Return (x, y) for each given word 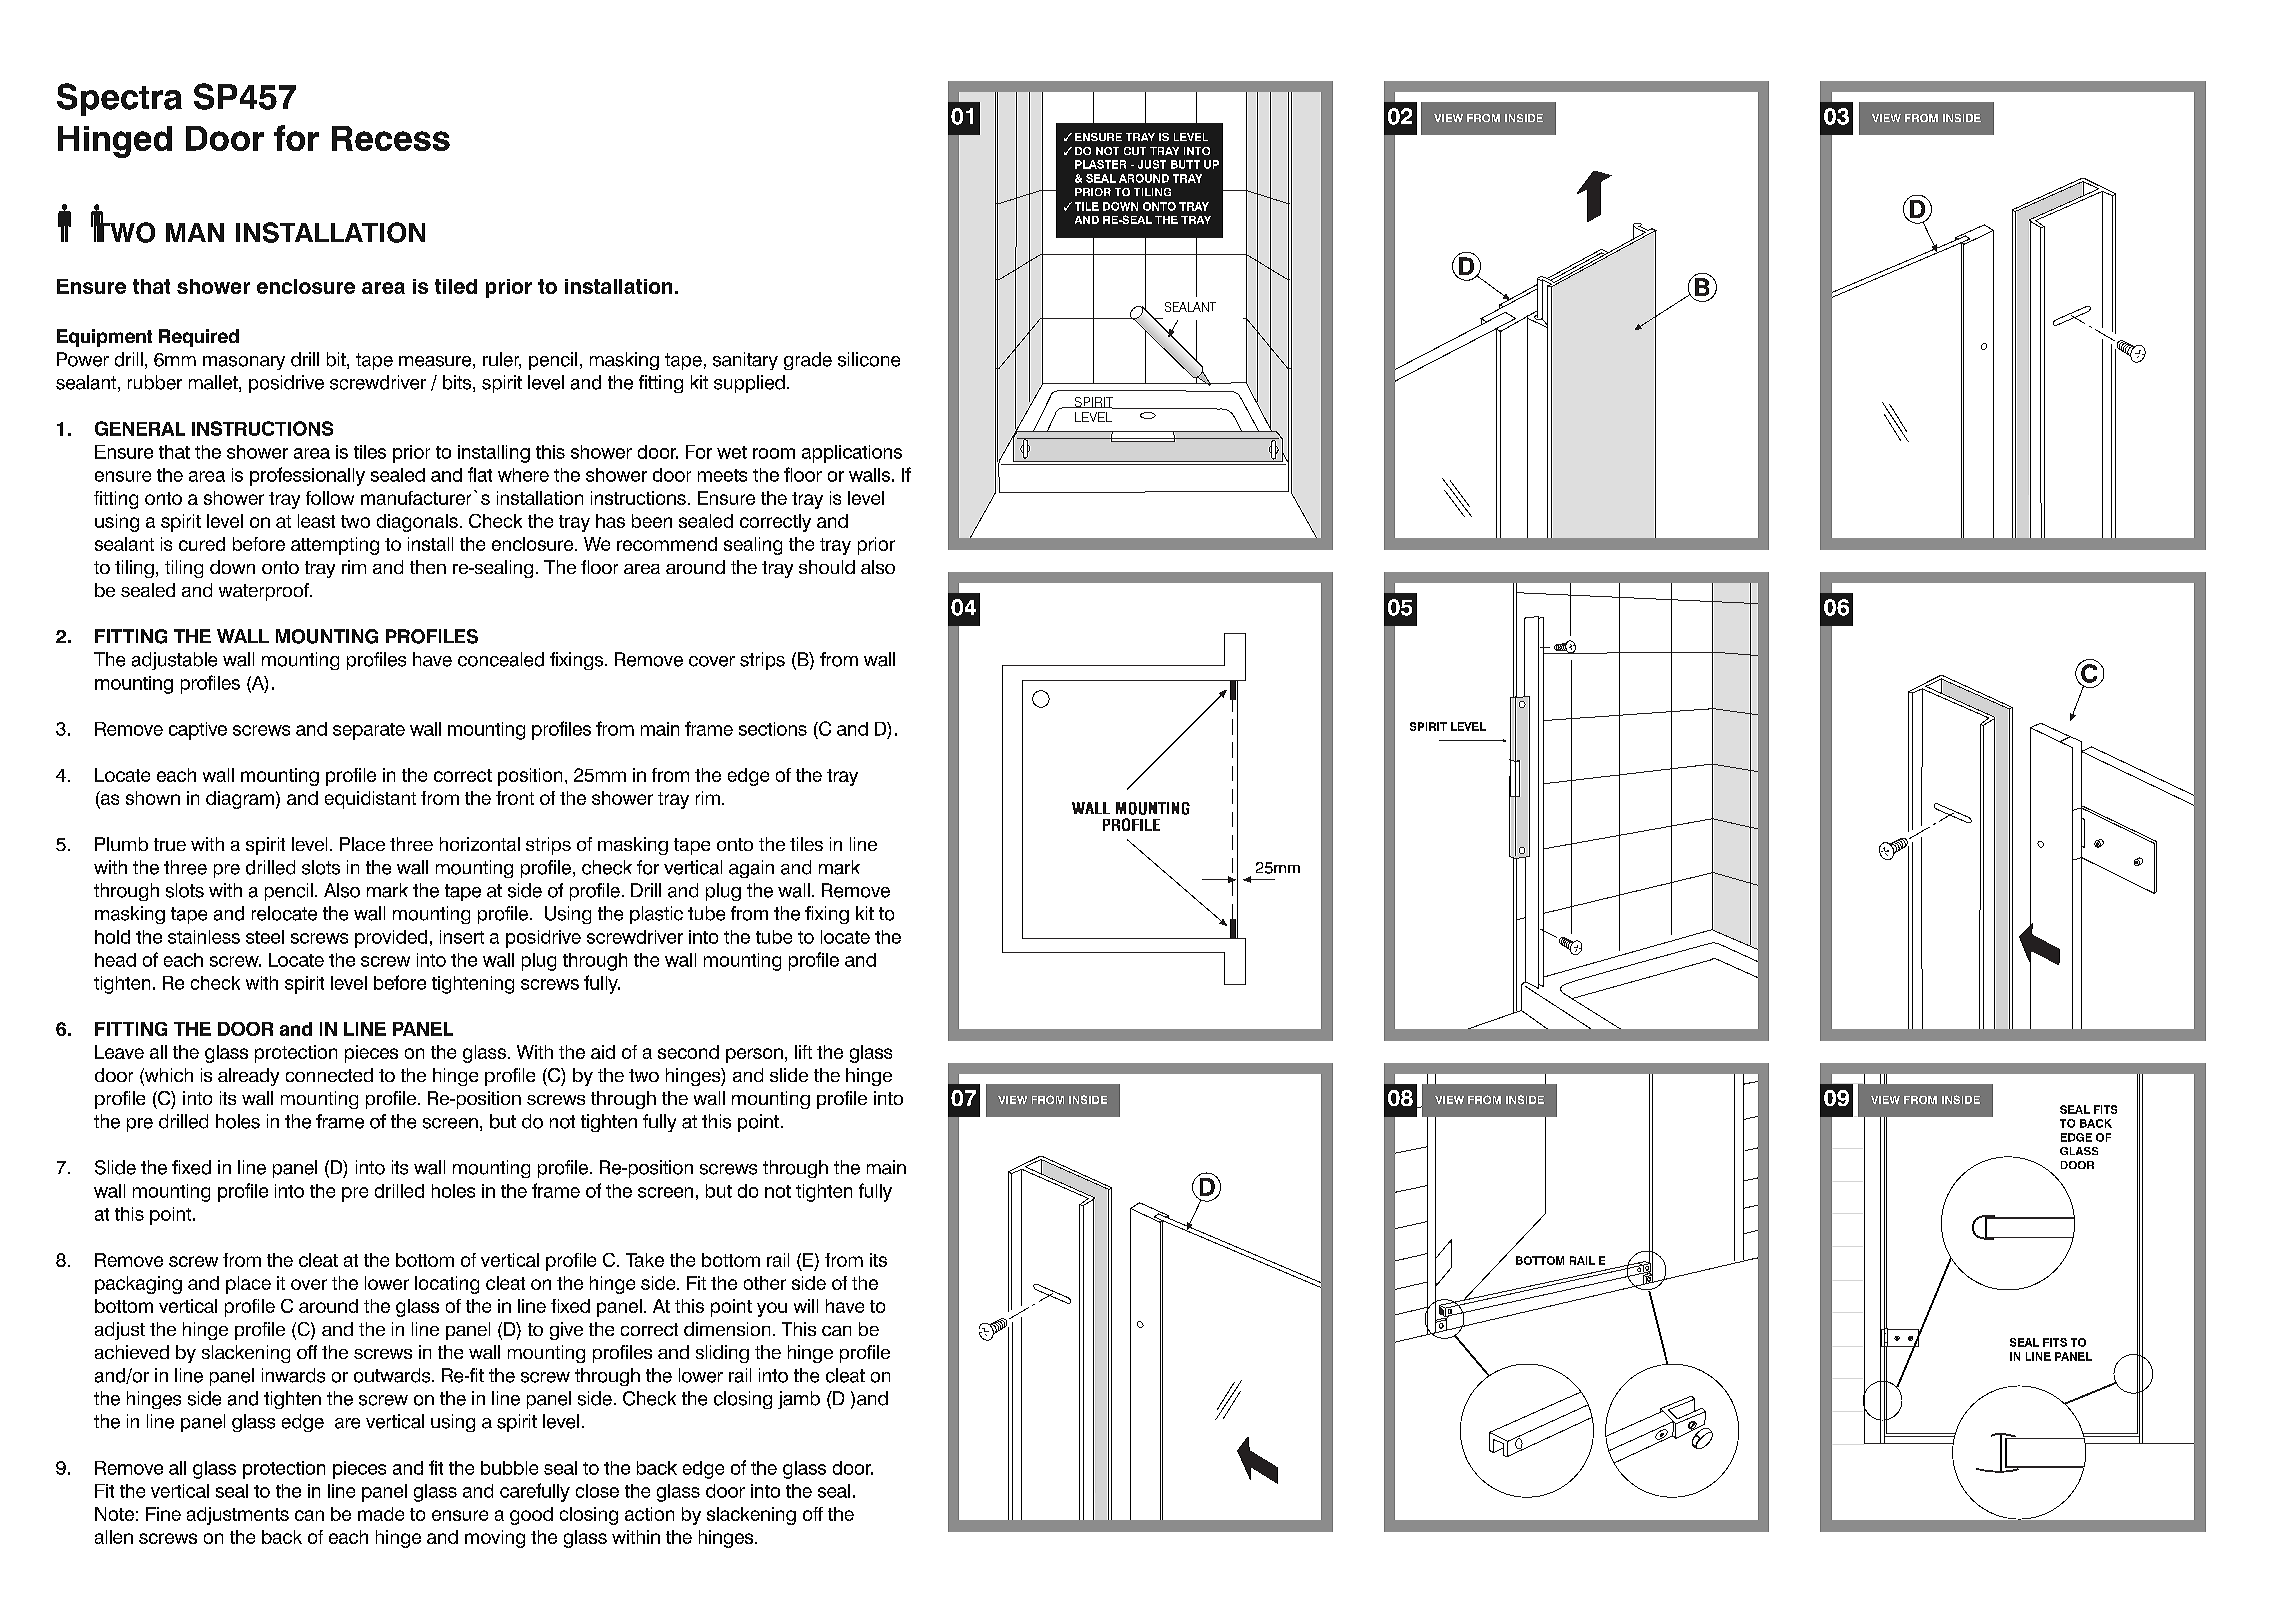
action (649, 1514)
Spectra (119, 99)
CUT (1135, 151)
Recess (391, 138)
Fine (163, 1514)
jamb (799, 1400)
